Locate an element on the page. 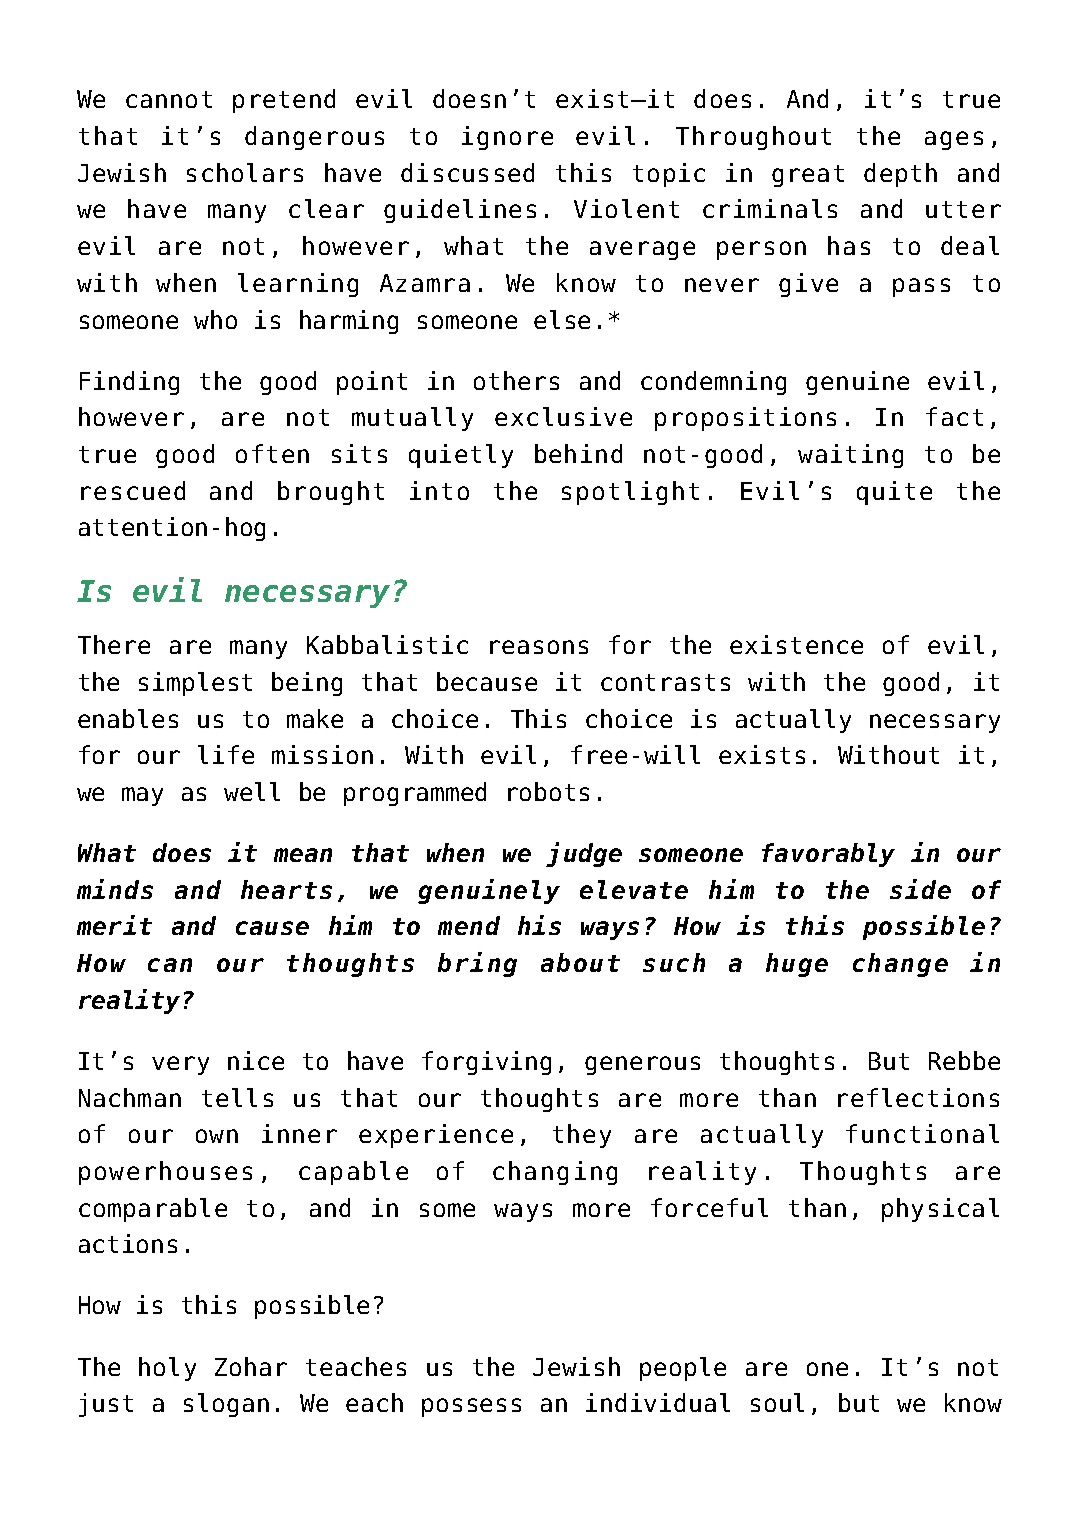 This image has height=1525, width=1079. Zohar is located at coordinates (251, 1366).
